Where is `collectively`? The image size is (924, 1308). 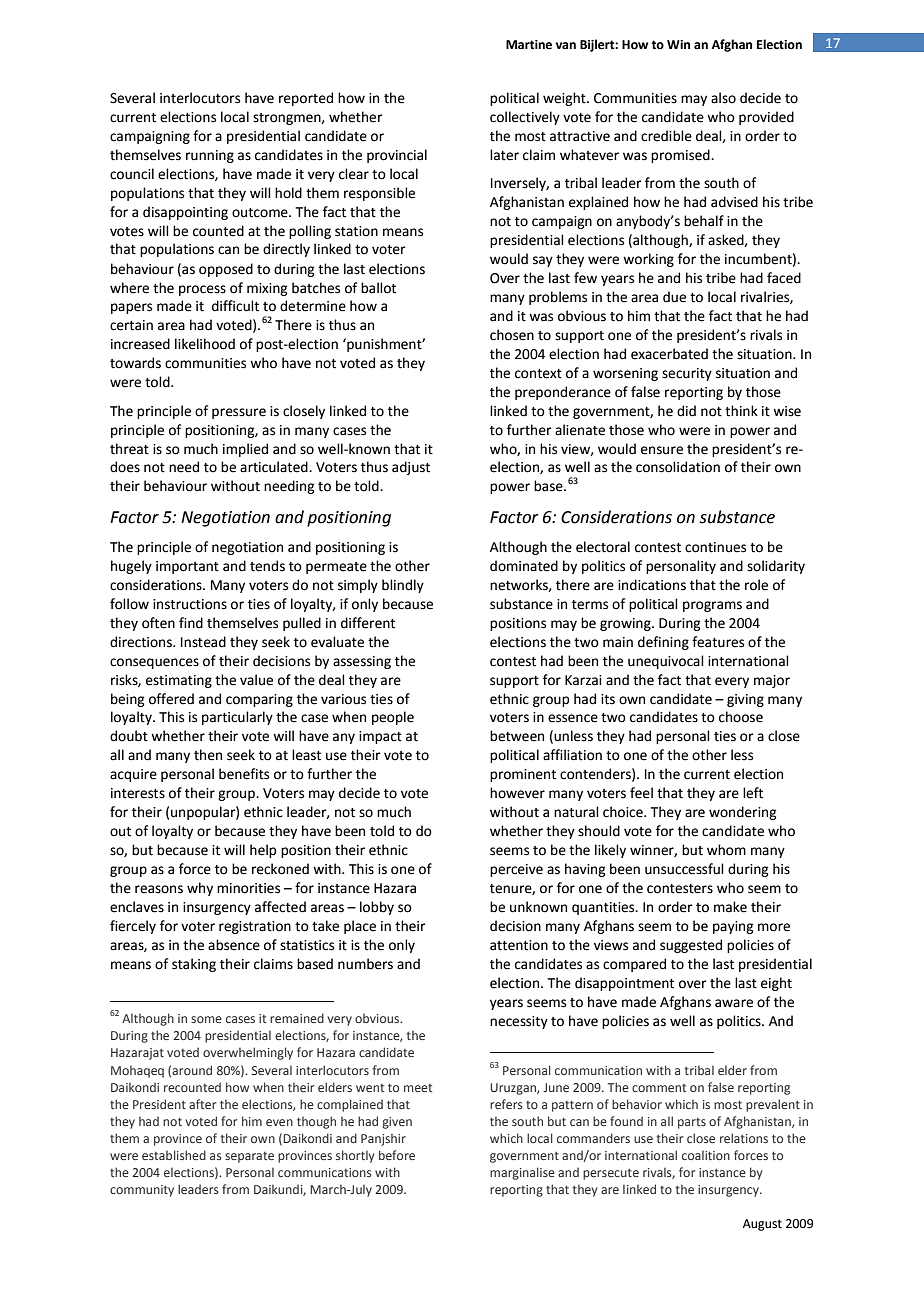 collectively is located at coordinates (525, 118).
